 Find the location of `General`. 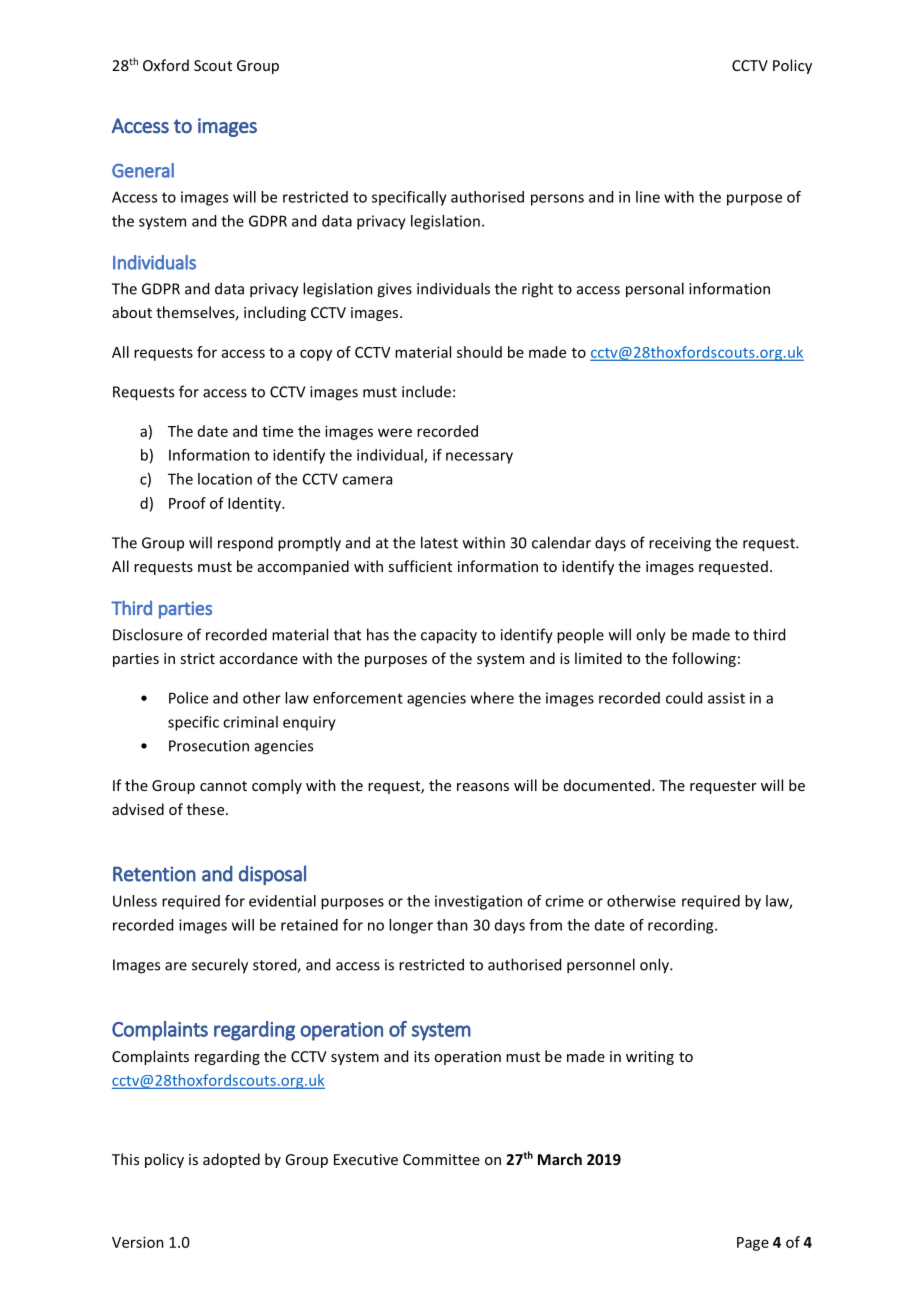

General is located at coordinates (143, 170).
